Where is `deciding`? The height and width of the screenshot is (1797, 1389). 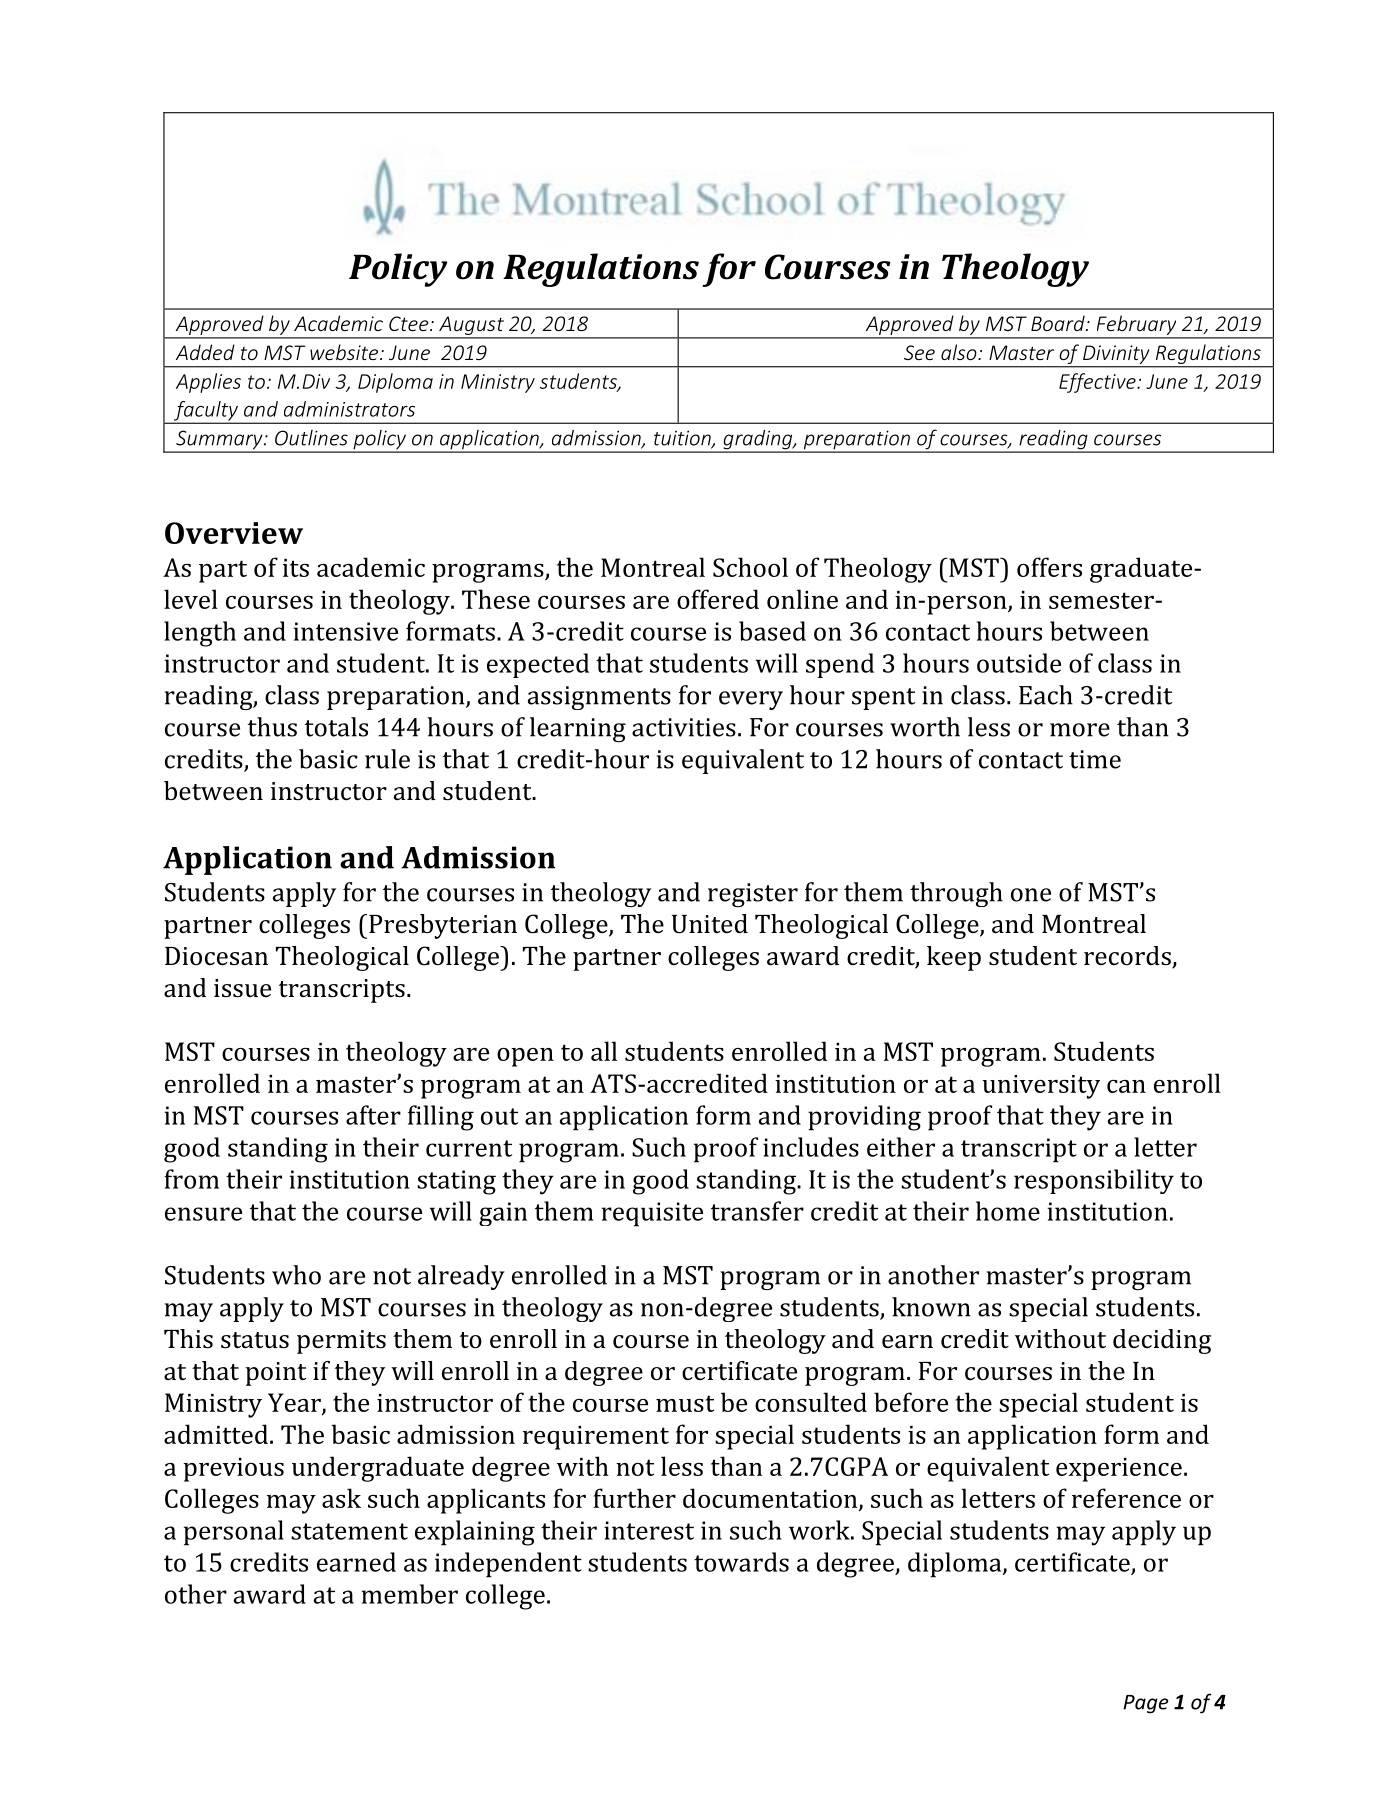 deciding is located at coordinates (1162, 1341).
